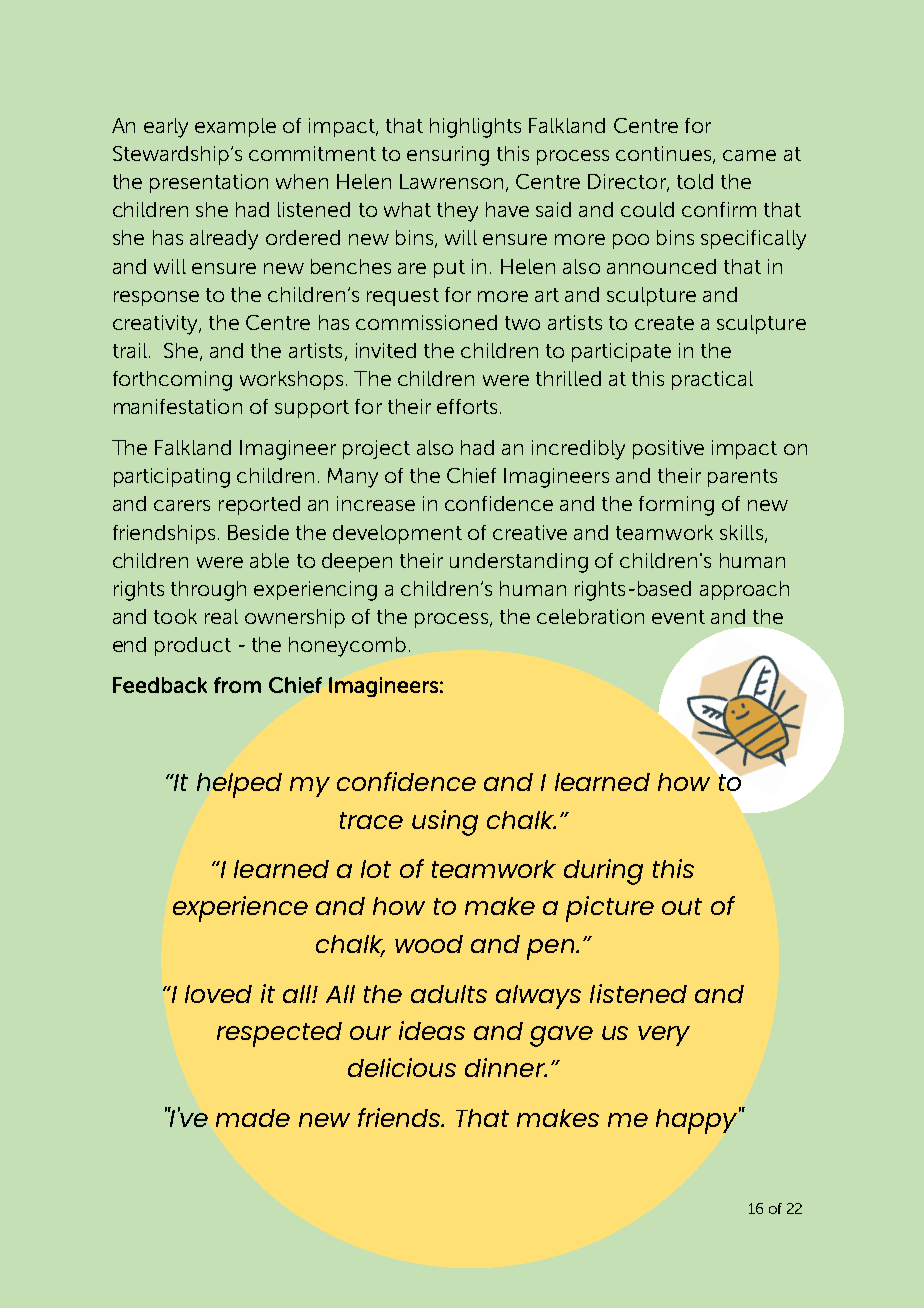  Describe the element at coordinates (397, 534) in the page. I see `development` at that location.
